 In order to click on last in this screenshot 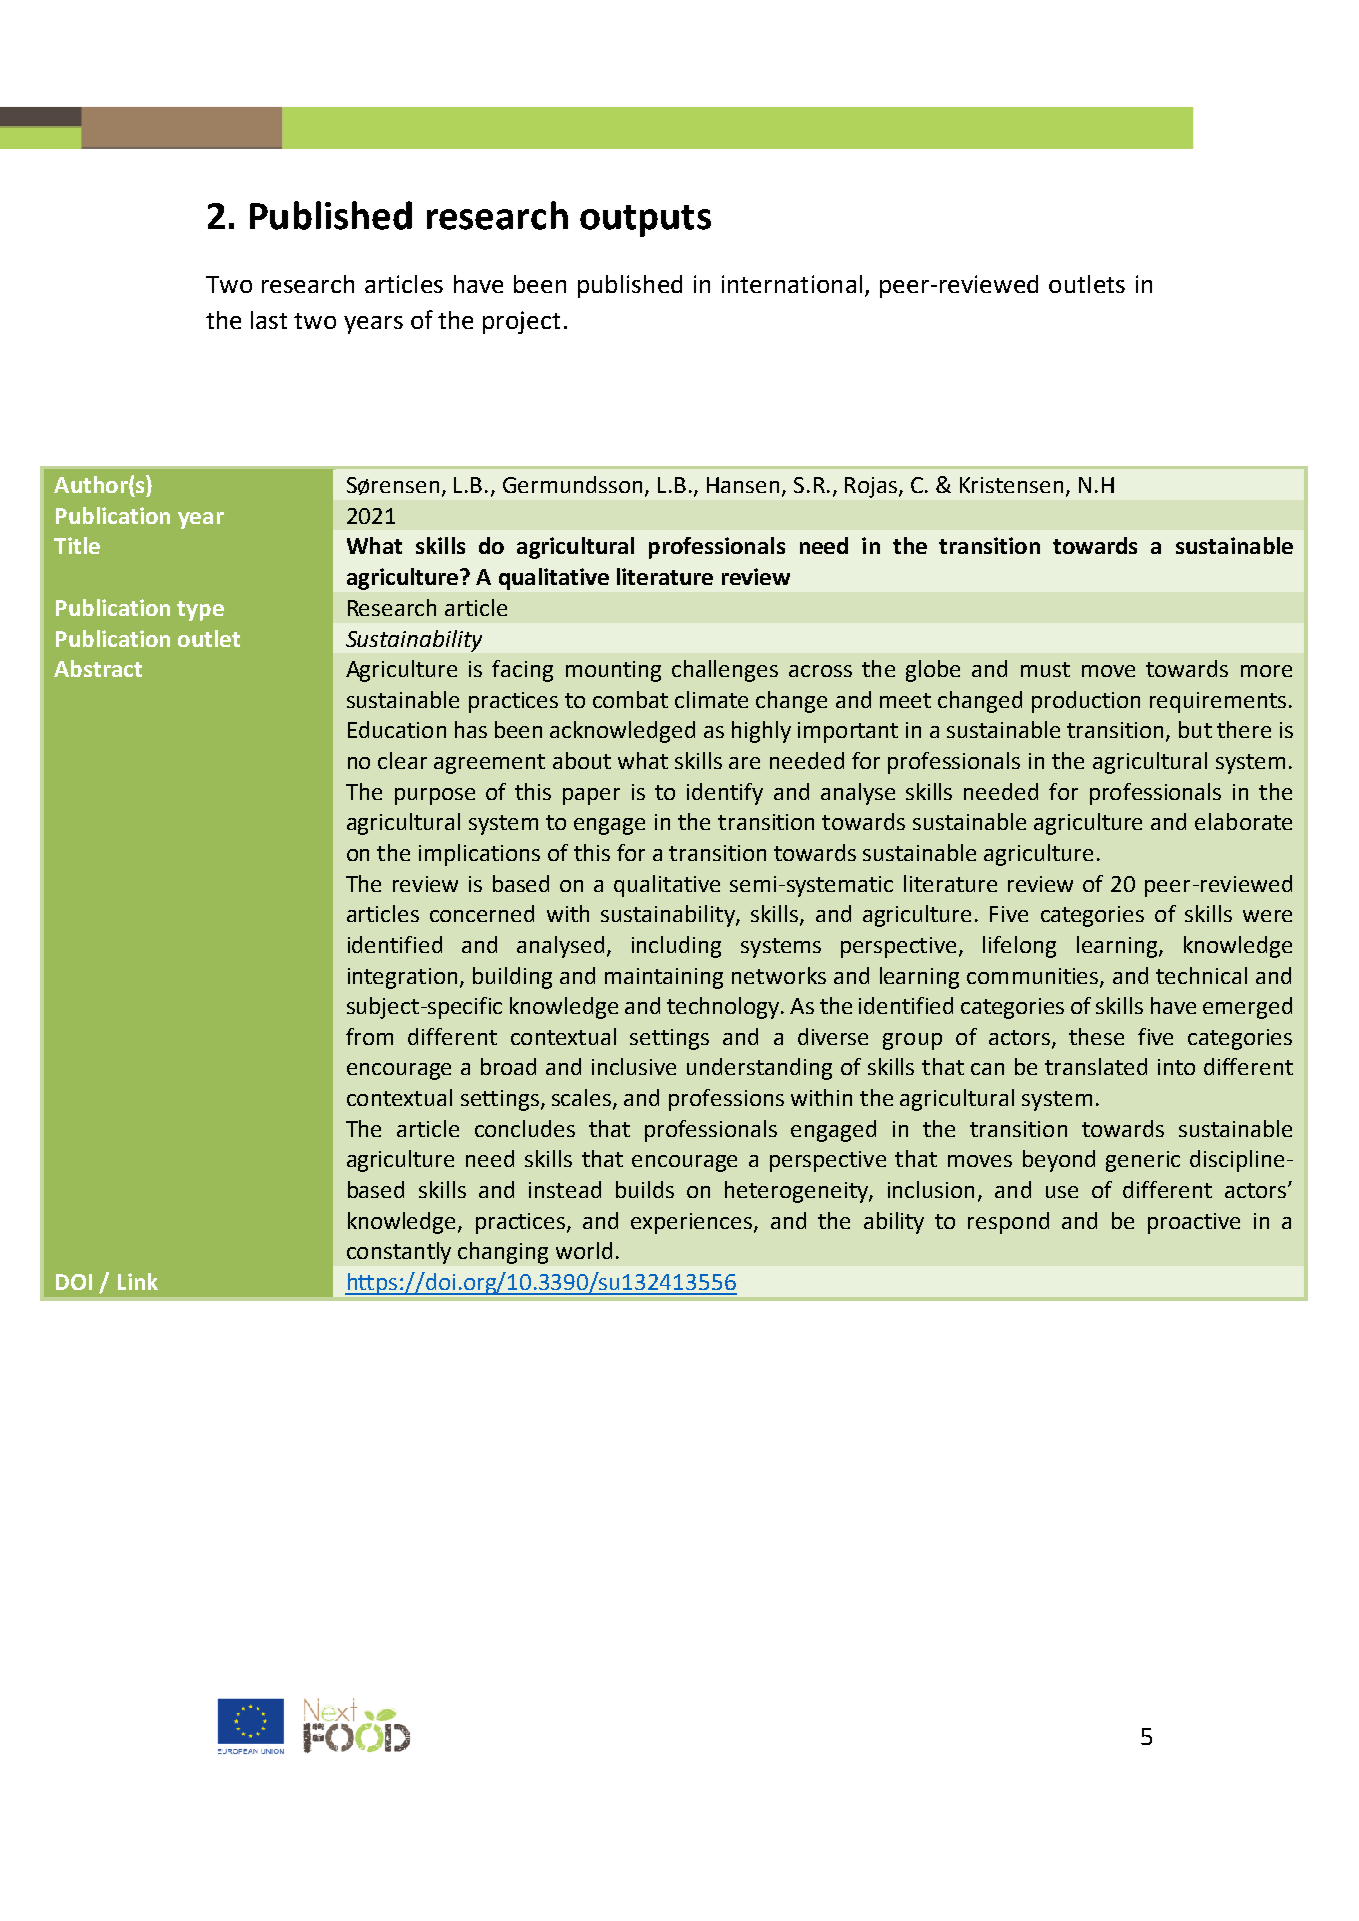, I will do `click(269, 320)`.
